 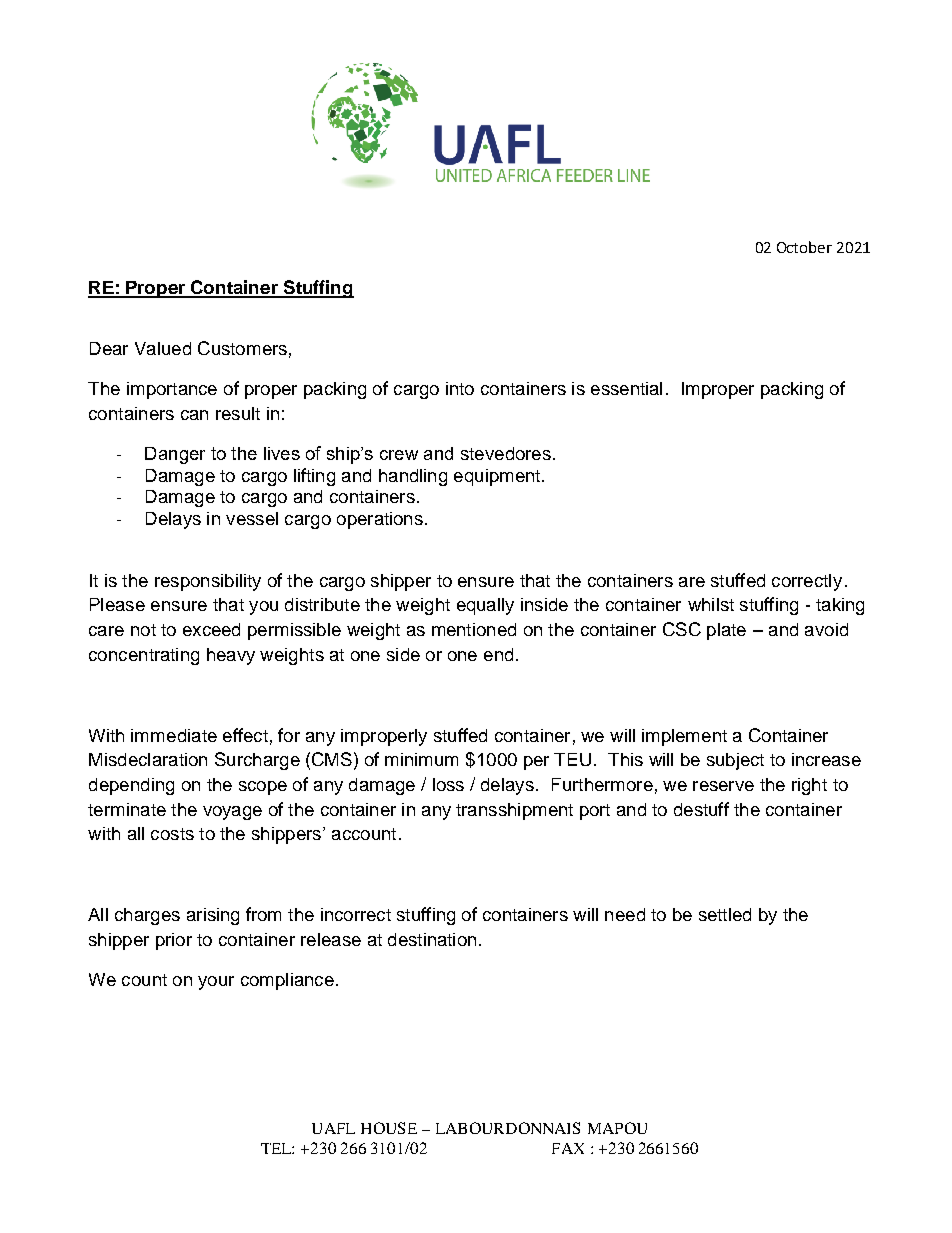 What do you see at coordinates (725, 914) in the screenshot?
I see `settled` at bounding box center [725, 914].
